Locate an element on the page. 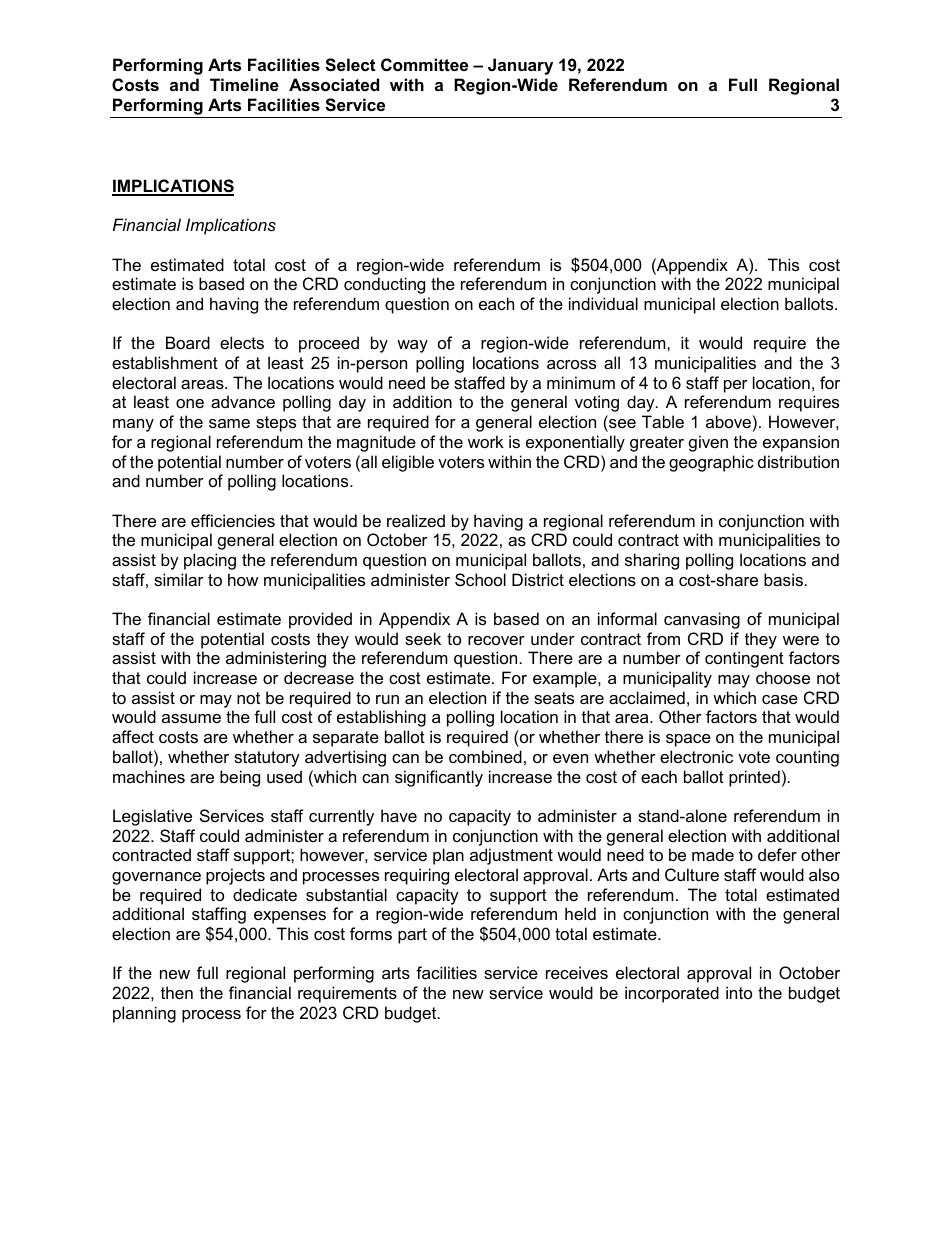  Timeline is located at coordinates (244, 84).
